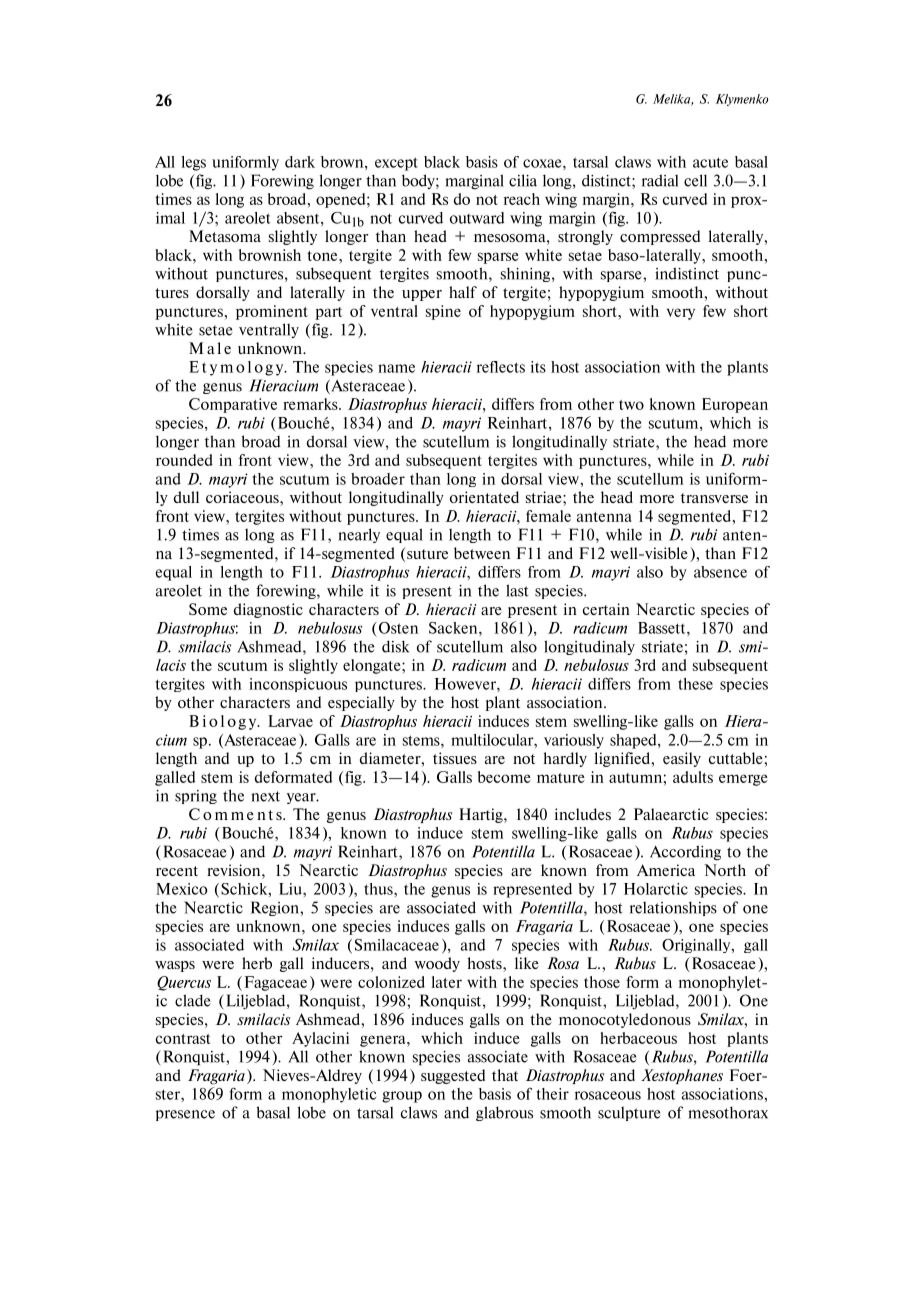 The height and width of the page is (1308, 924). Describe the element at coordinates (660, 180) in the page. I see `radial` at that location.
